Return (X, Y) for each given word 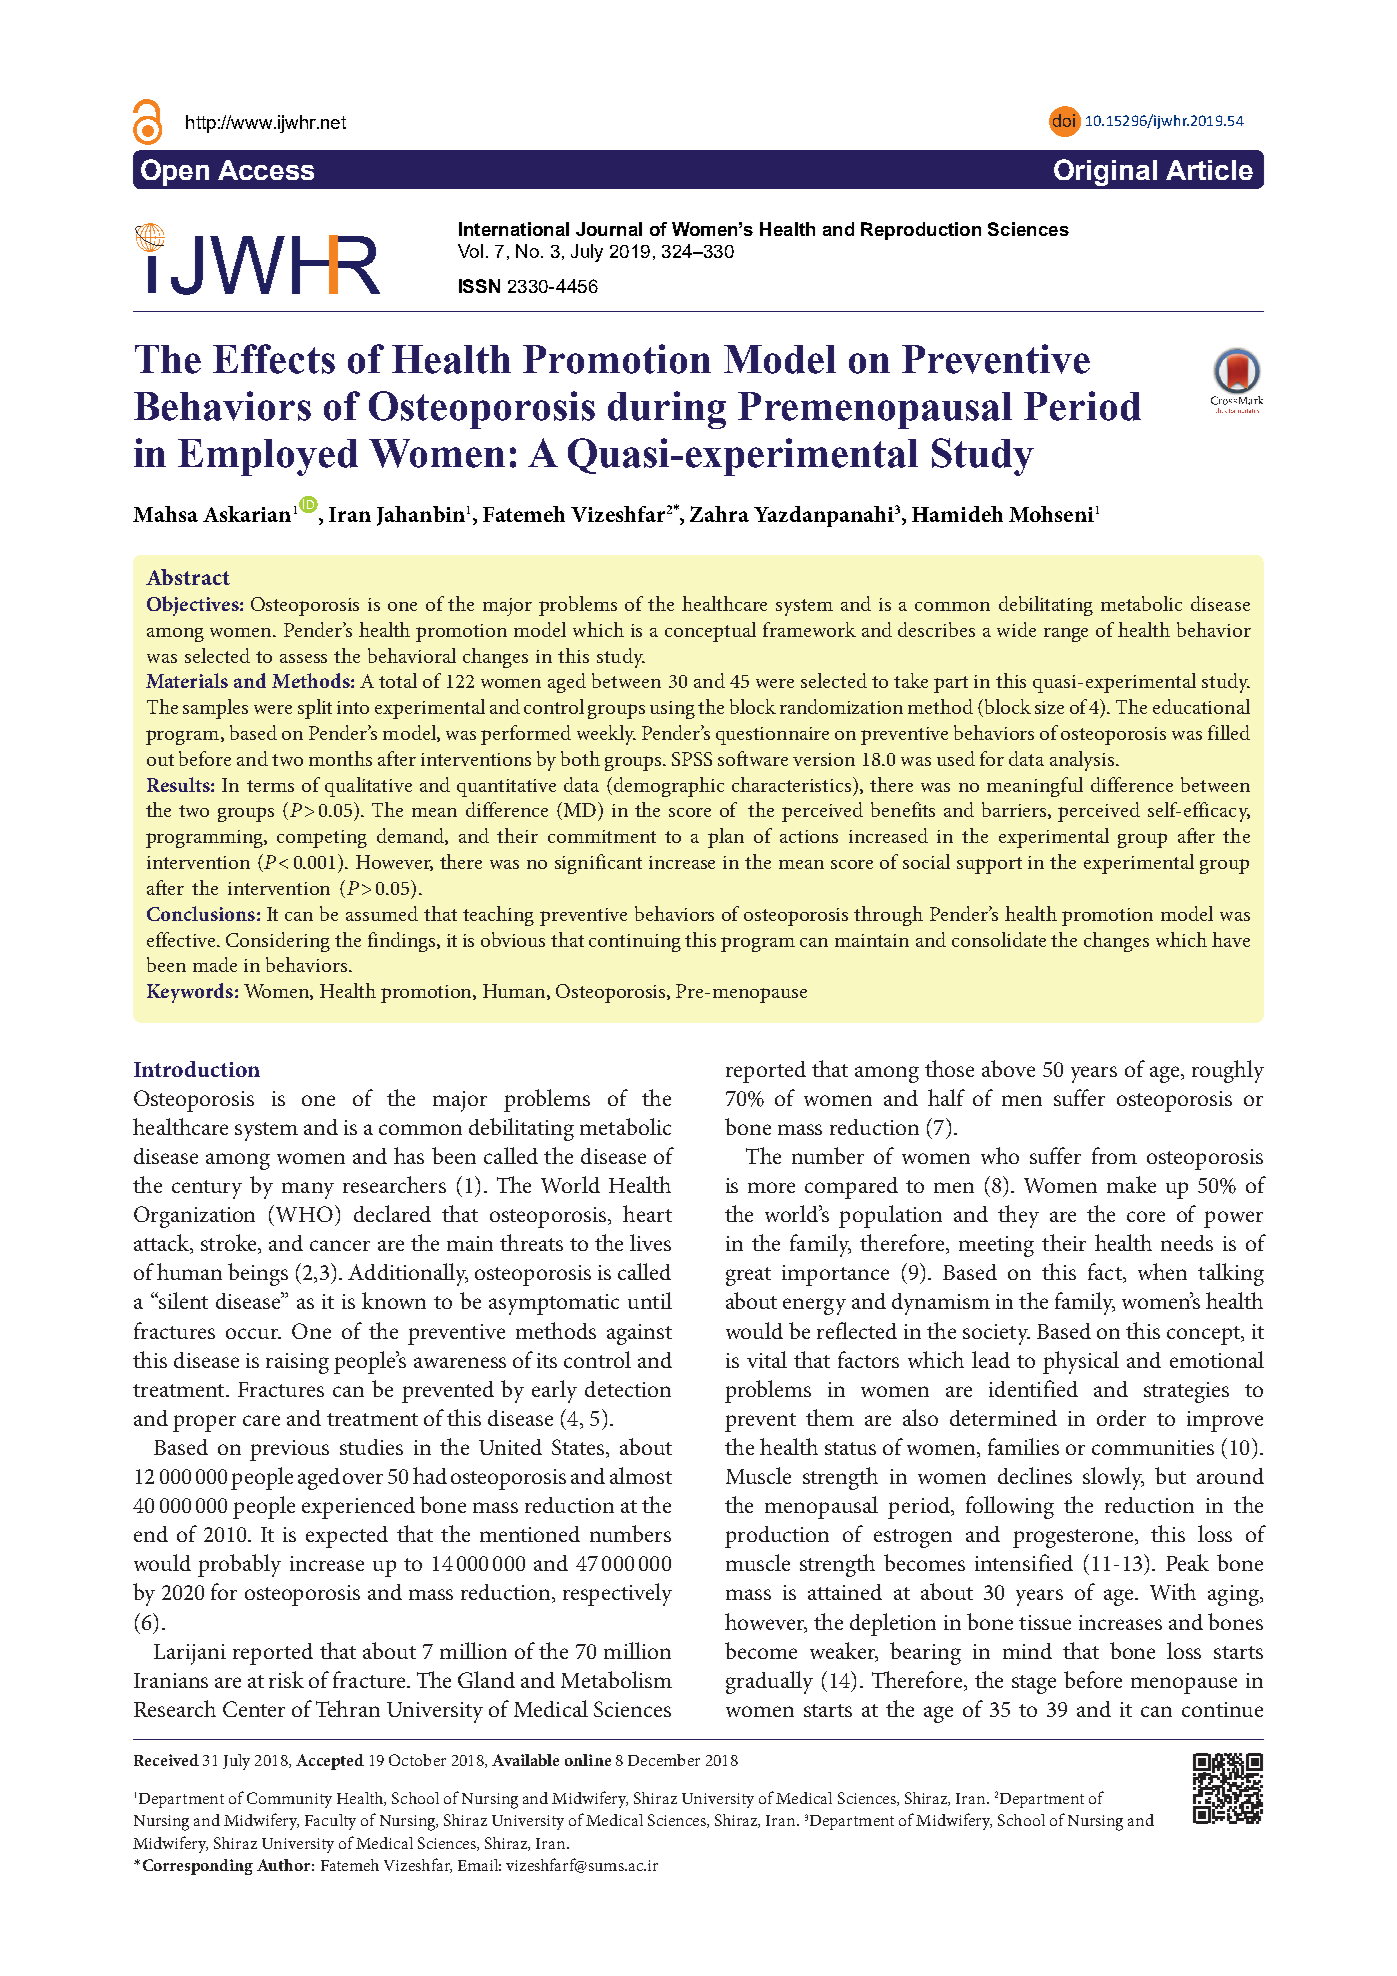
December (664, 1760)
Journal (609, 229)
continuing (635, 943)
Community (289, 1800)
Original (1105, 172)
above (1008, 1068)
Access (266, 170)
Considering (278, 942)
